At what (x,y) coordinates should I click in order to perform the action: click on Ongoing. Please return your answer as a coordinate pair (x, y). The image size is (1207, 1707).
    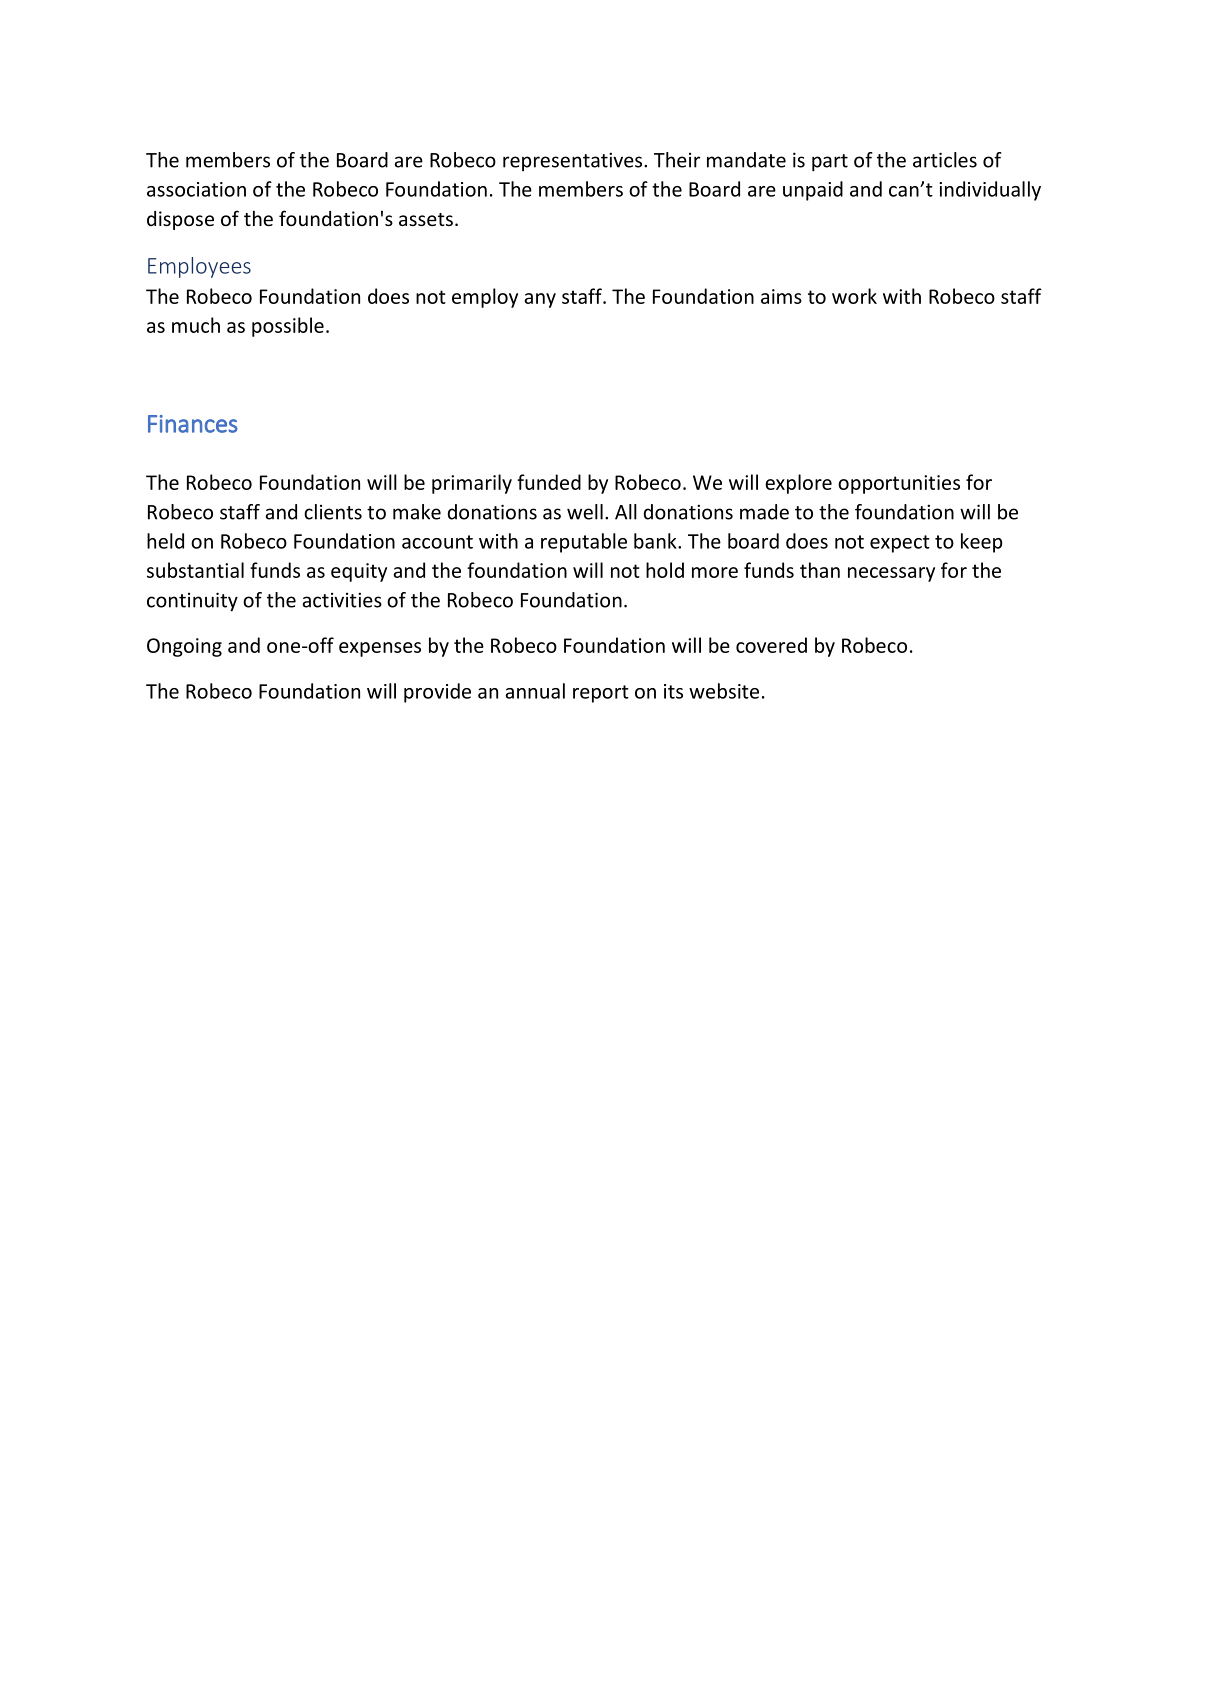
    Looking at the image, I should click on (184, 647).
